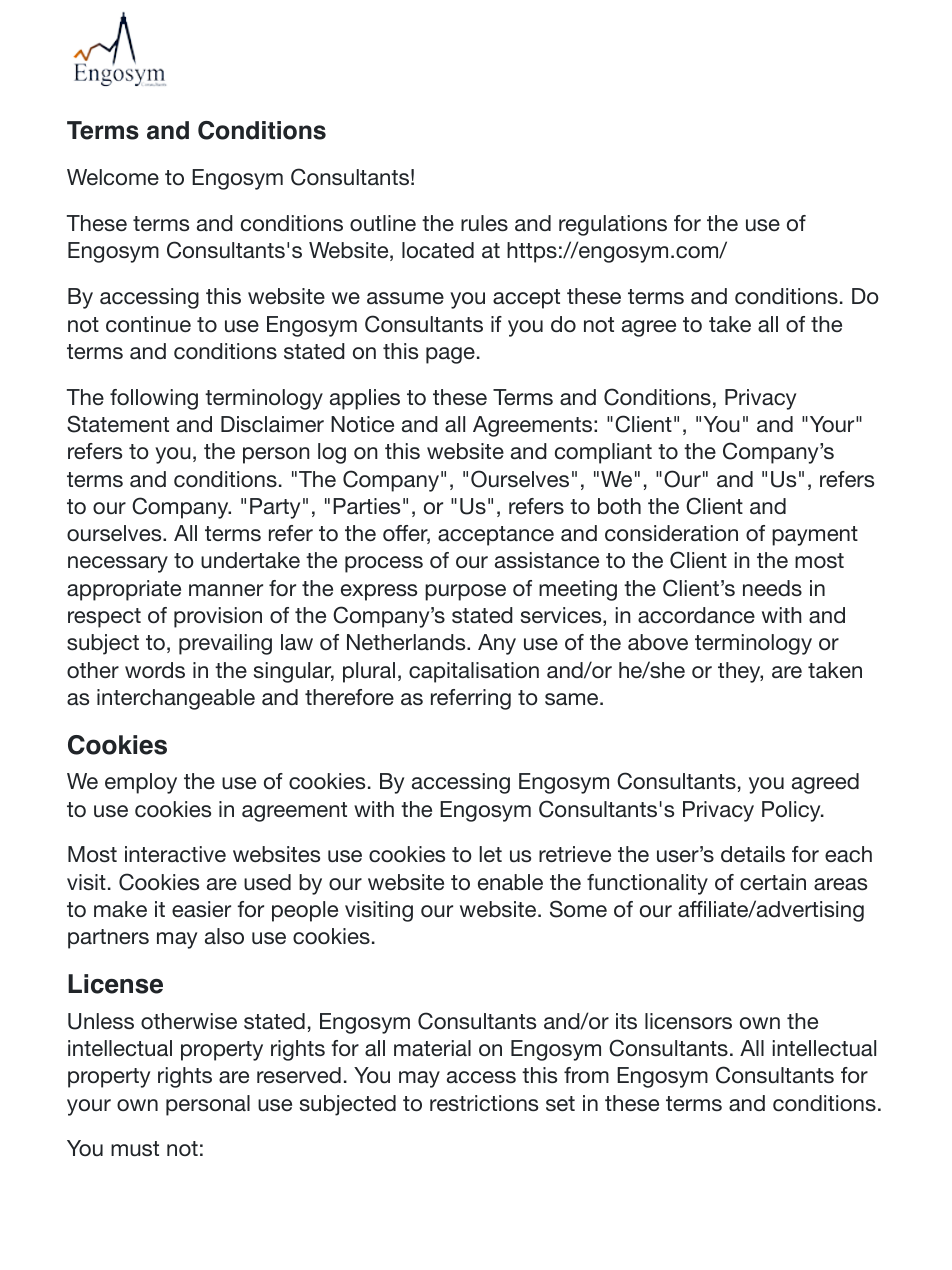 The width and height of the screenshot is (952, 1270). I want to click on Welcome, so click(113, 177).
